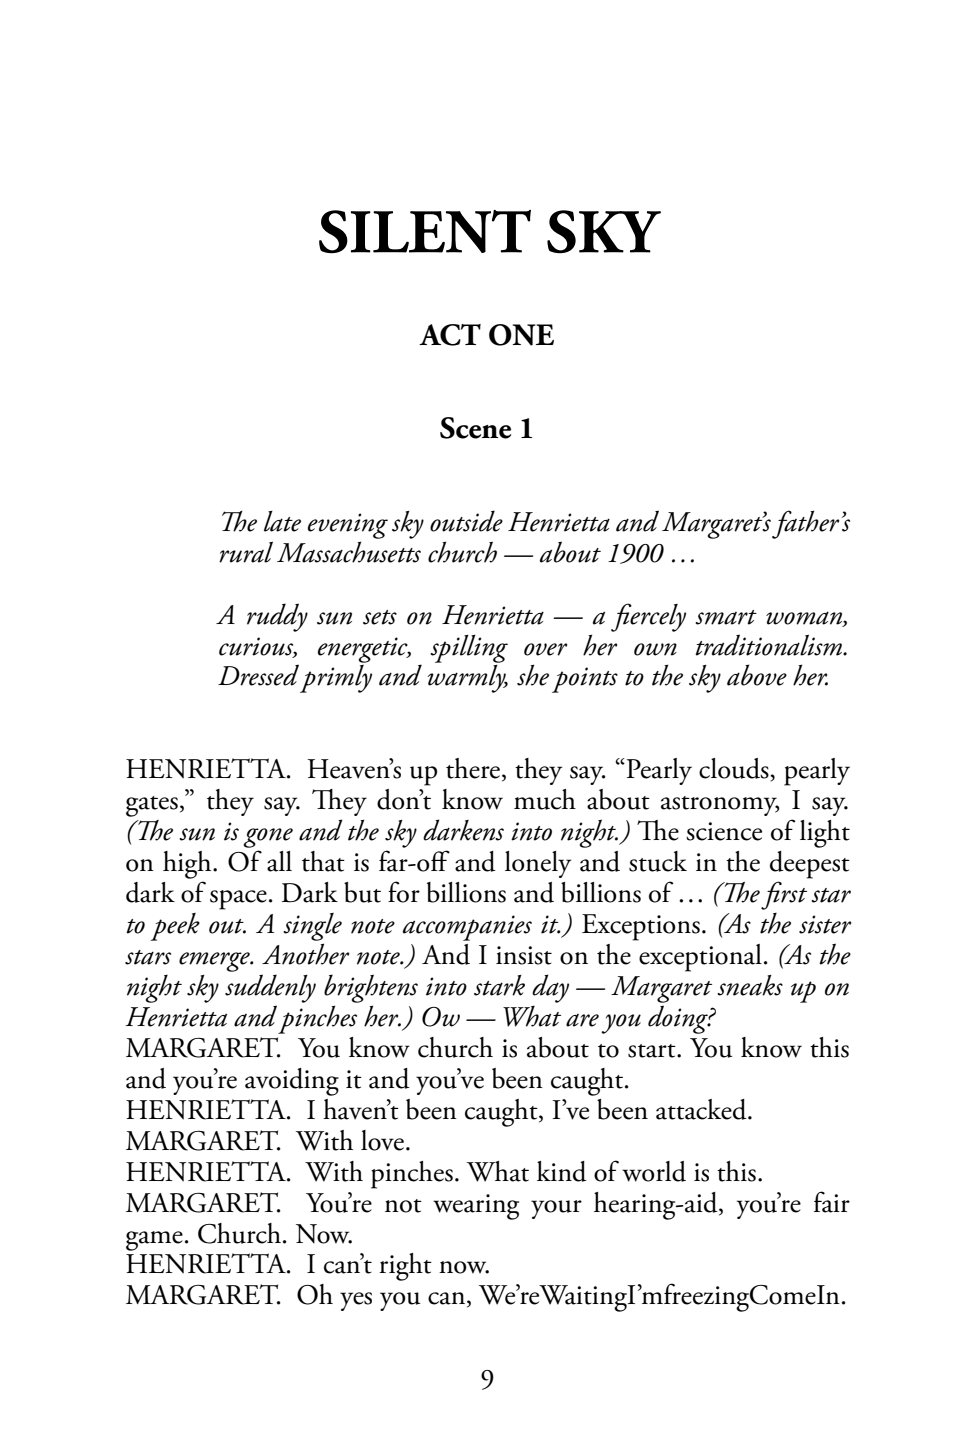  What do you see at coordinates (750, 985) in the screenshot?
I see `sneaks` at bounding box center [750, 985].
